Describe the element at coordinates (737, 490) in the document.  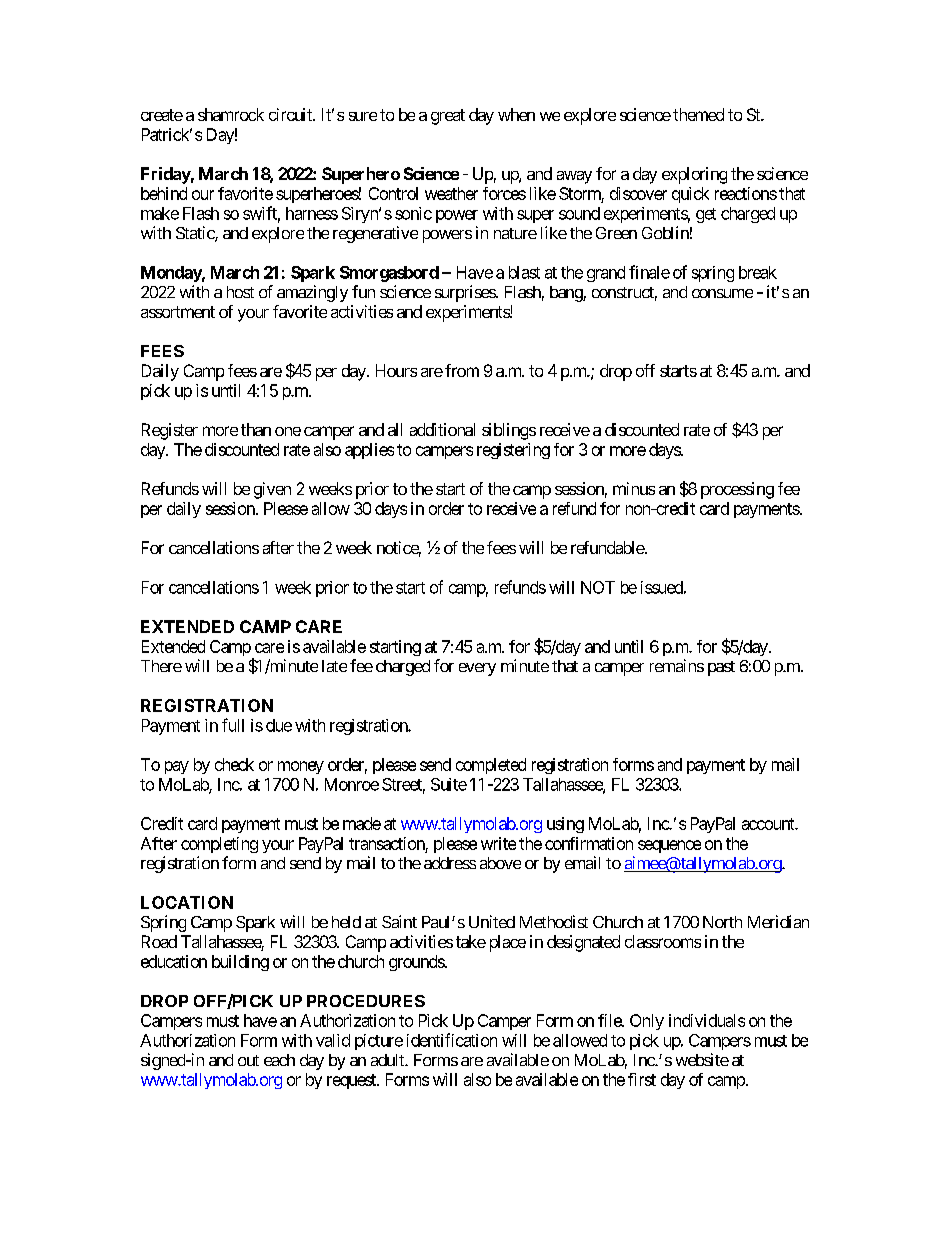
I see `processing` at that location.
